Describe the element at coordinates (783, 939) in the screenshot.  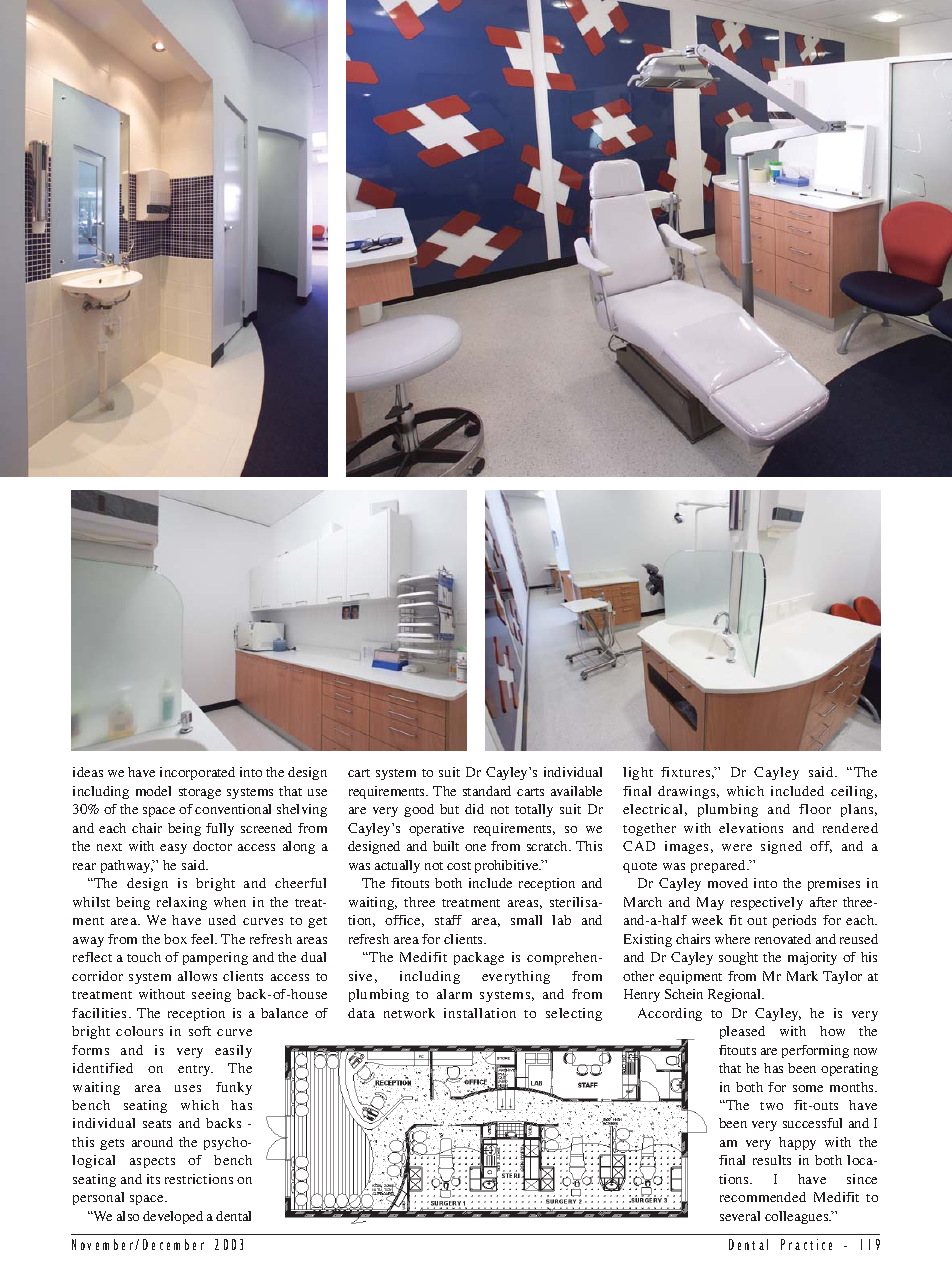
I see `renovated` at that location.
